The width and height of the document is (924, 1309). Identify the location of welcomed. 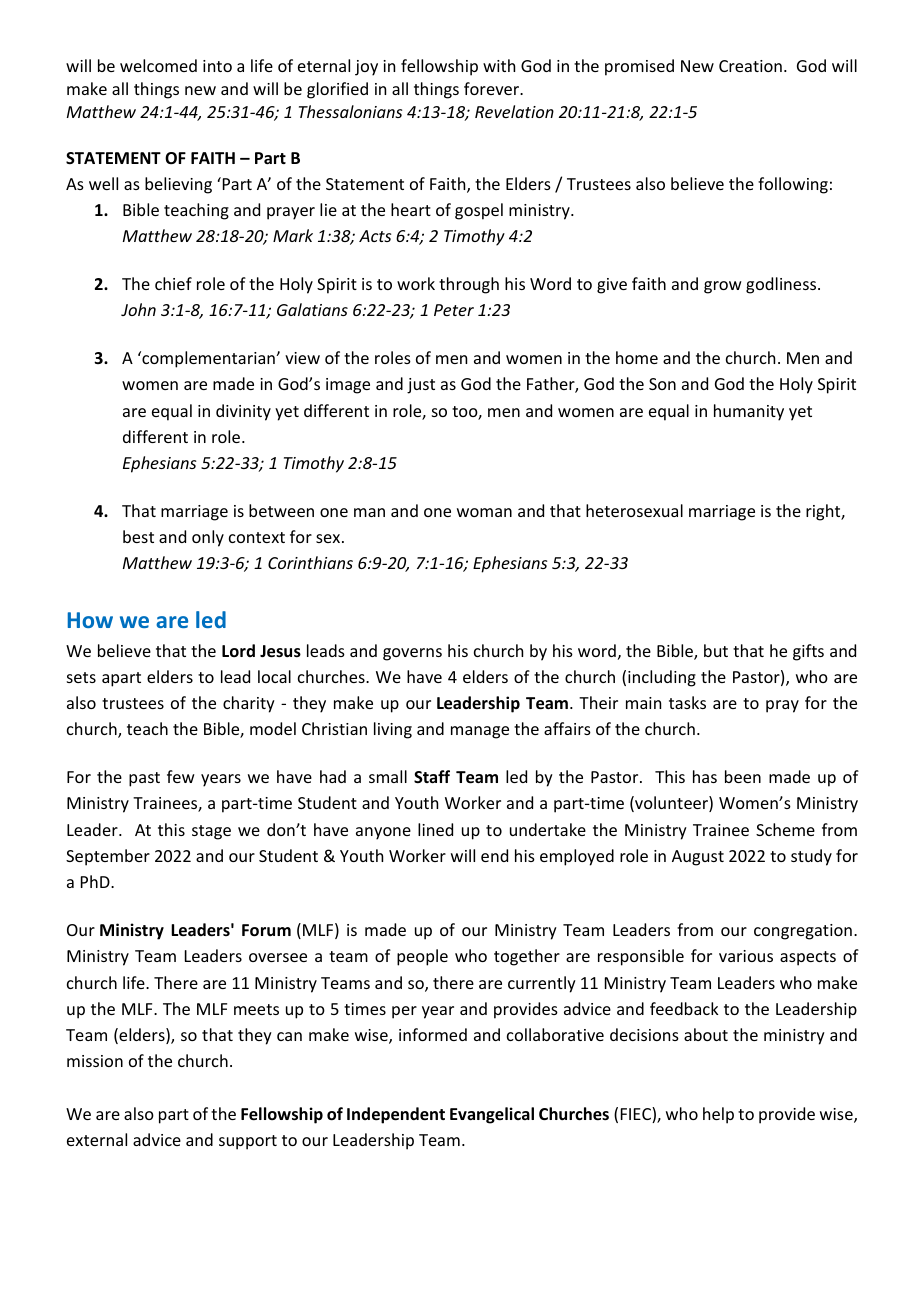
(158, 65).
